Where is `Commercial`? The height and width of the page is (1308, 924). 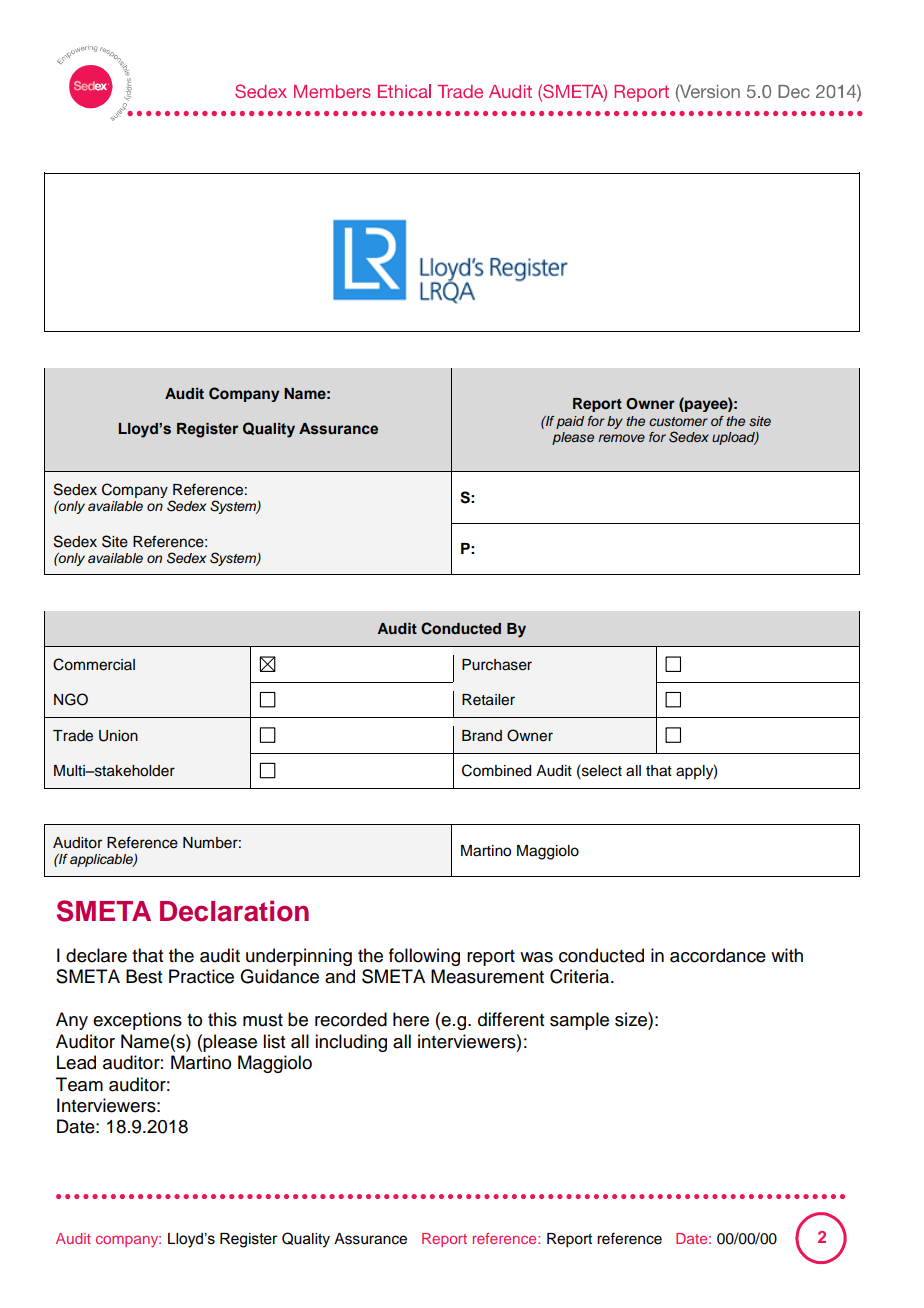 Commercial is located at coordinates (94, 664).
